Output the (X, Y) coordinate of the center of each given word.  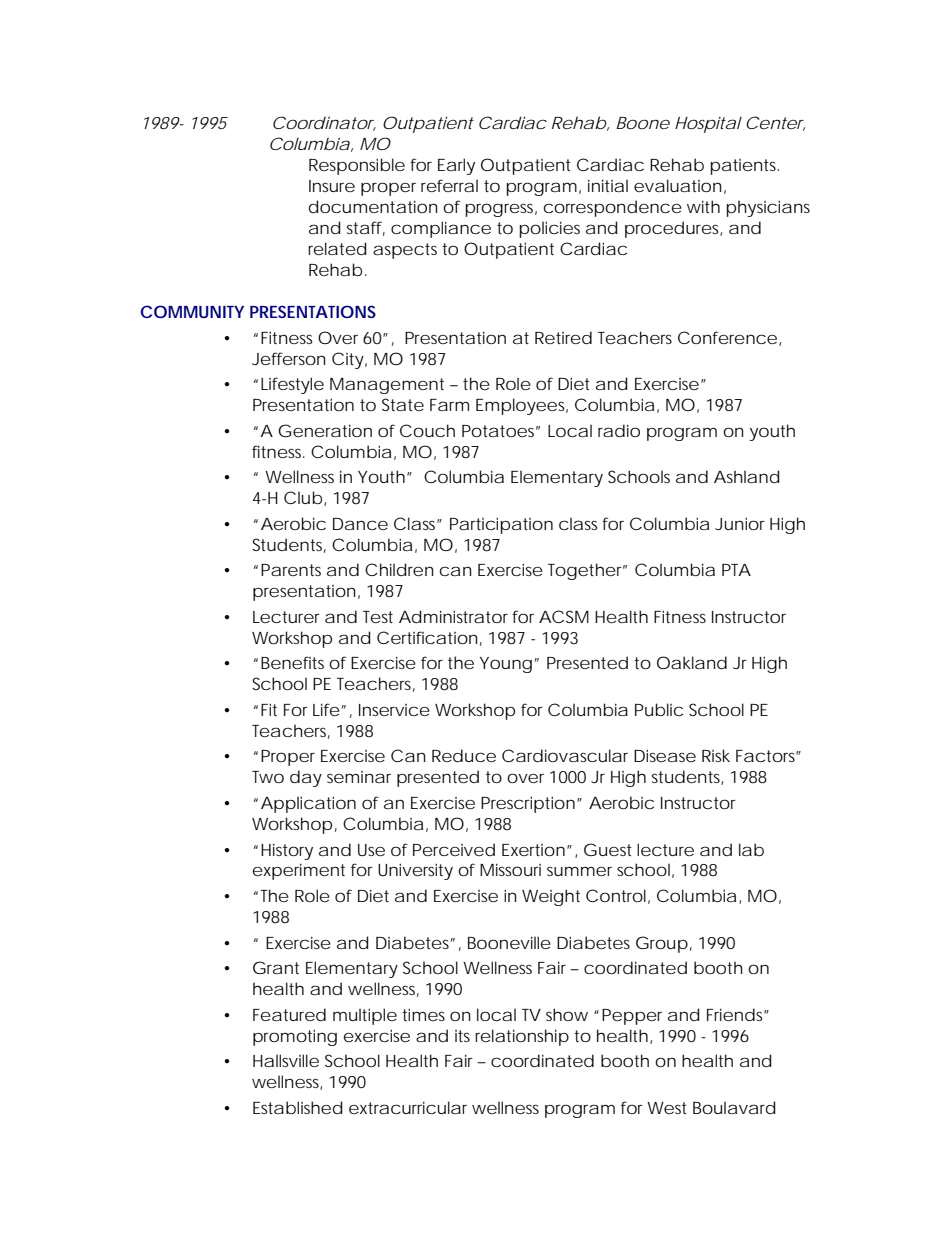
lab (751, 850)
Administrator (453, 616)
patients (744, 167)
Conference (727, 337)
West (667, 1108)
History (287, 852)
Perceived (454, 849)
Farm (449, 405)
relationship (522, 1037)
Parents (291, 570)
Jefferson (289, 358)
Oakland (692, 662)
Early (456, 166)
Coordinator (324, 123)
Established (298, 1108)
